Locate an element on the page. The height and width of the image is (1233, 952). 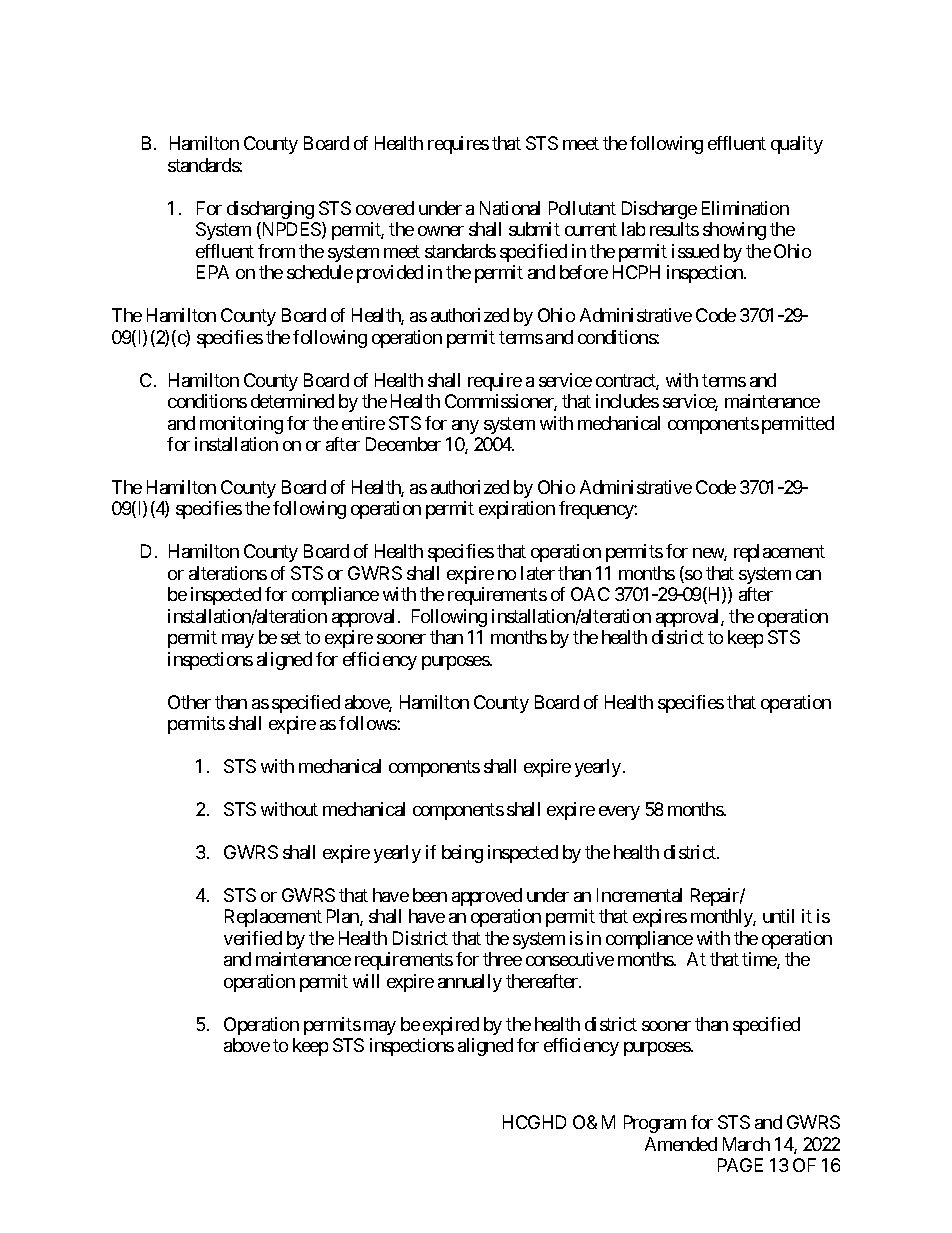
monitoring is located at coordinates (241, 425).
